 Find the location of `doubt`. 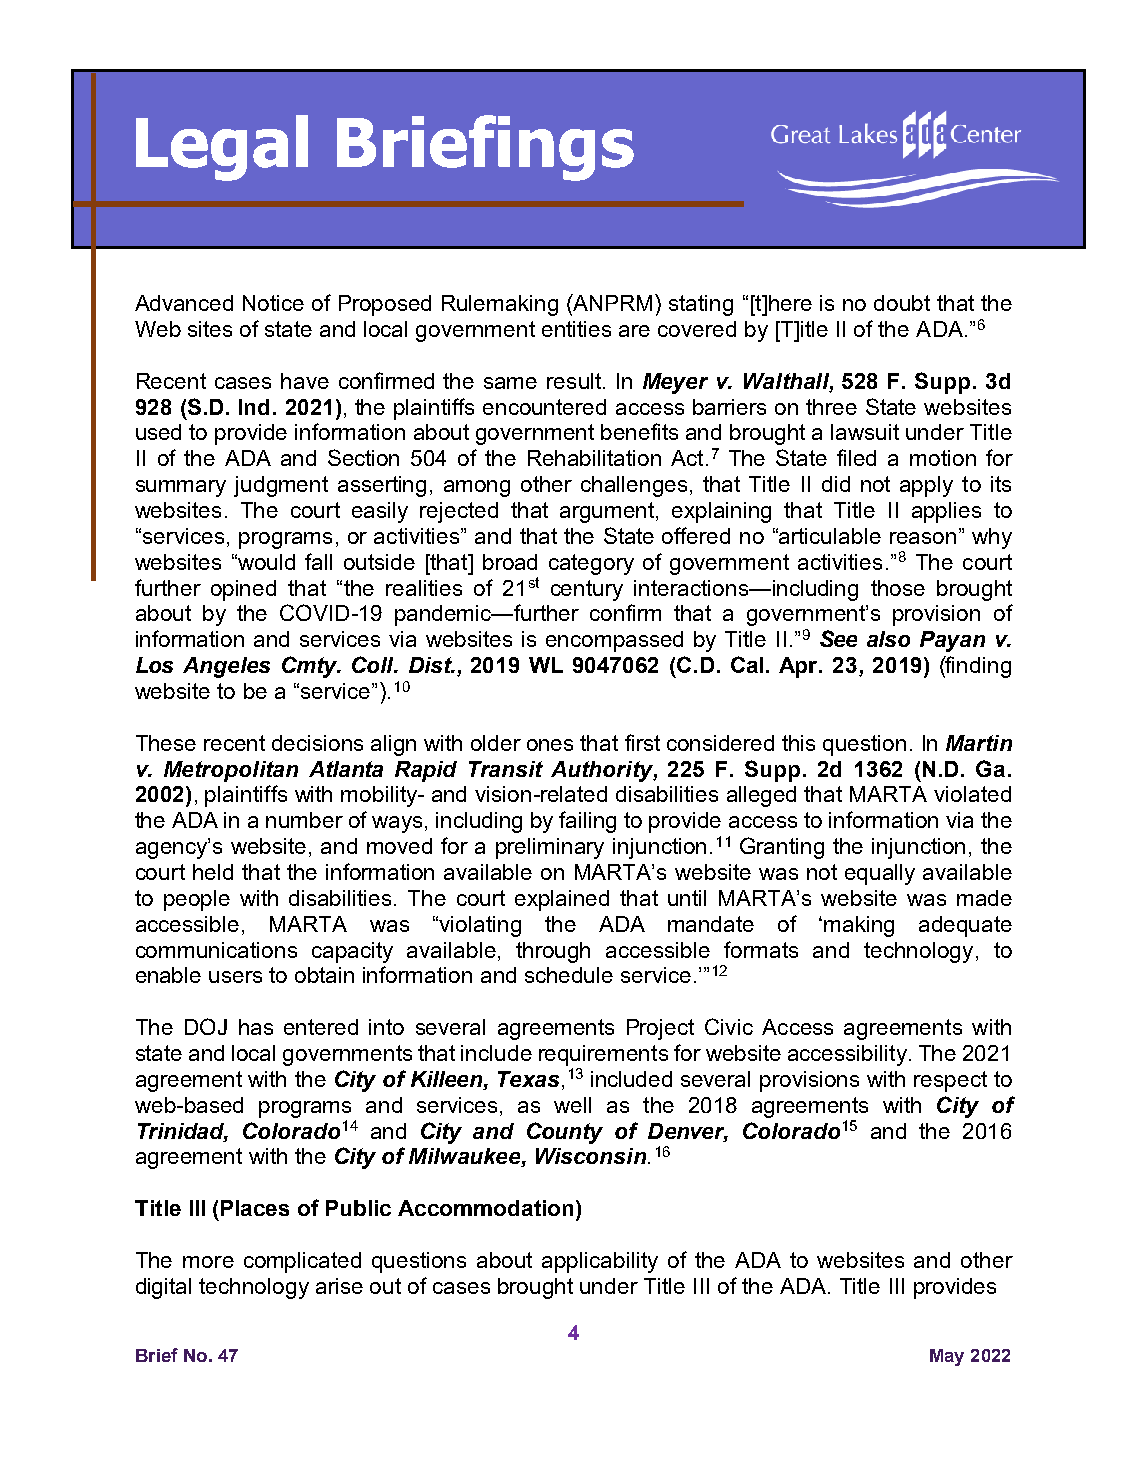

doubt is located at coordinates (902, 303).
